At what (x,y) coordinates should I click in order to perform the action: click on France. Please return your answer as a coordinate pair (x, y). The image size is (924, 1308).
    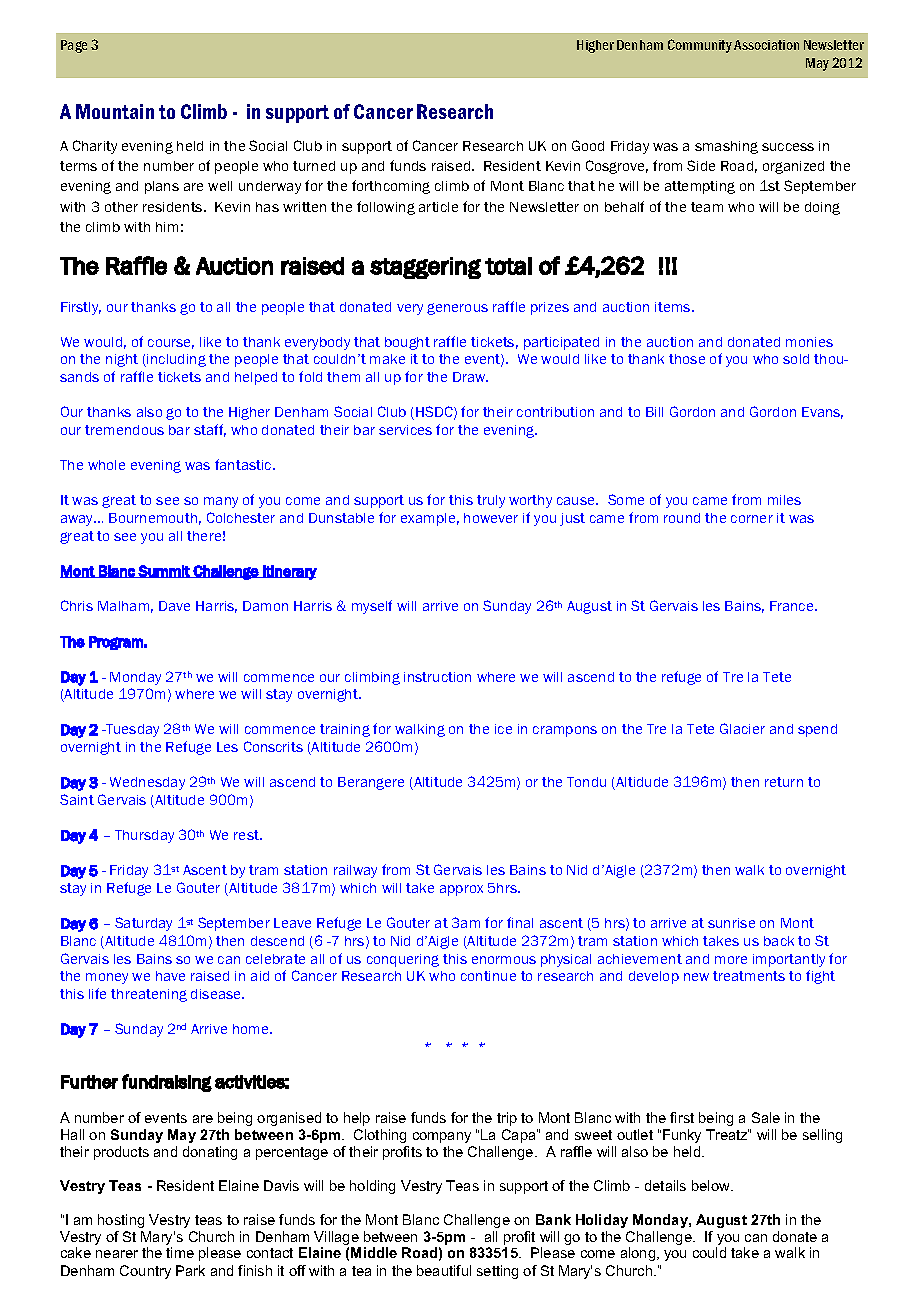
    Looking at the image, I should click on (793, 606).
